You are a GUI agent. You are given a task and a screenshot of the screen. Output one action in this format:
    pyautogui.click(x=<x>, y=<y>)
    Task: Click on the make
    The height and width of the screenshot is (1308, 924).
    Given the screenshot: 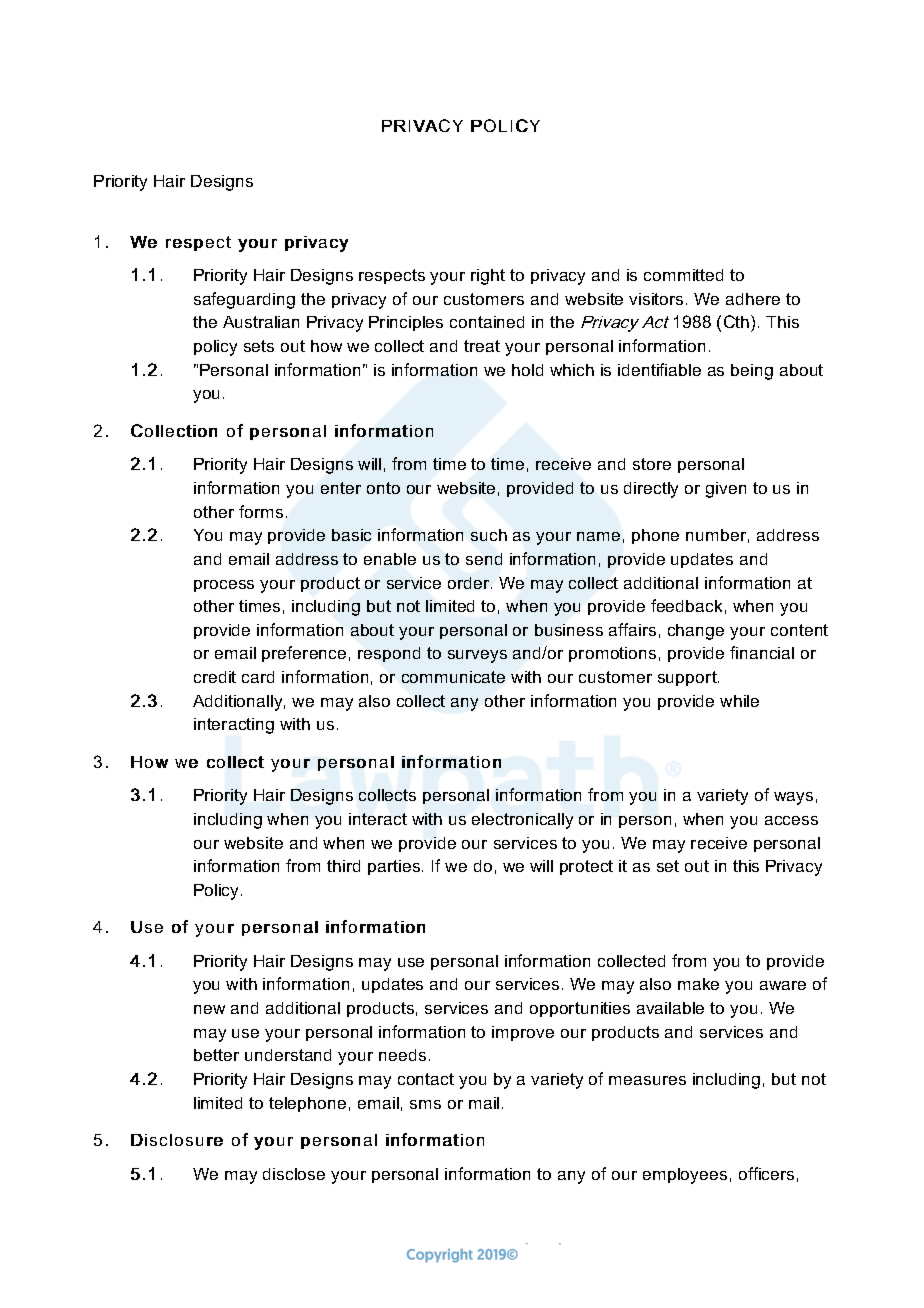 What is the action you would take?
    pyautogui.click(x=698, y=984)
